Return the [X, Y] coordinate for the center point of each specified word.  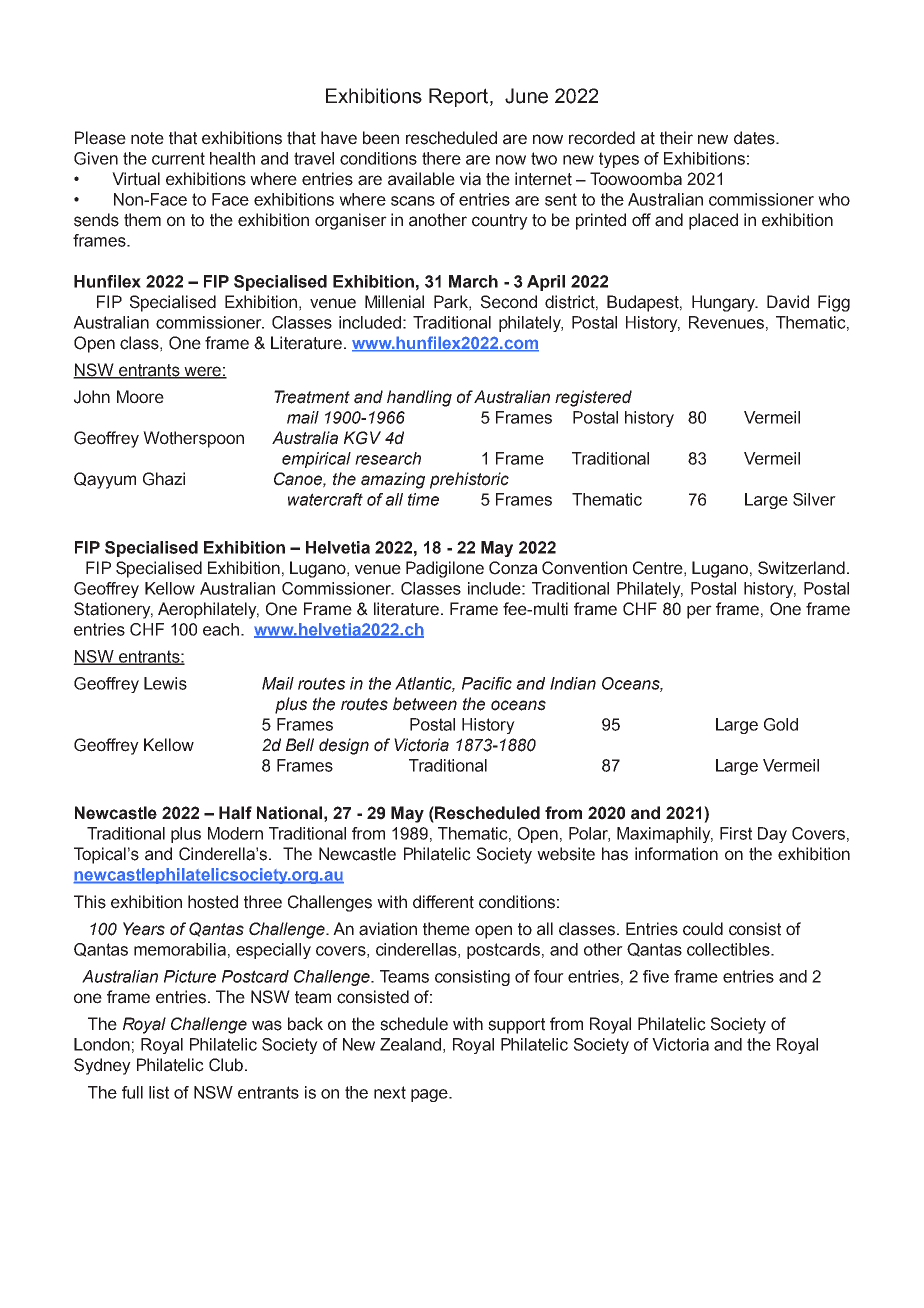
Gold [781, 724]
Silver [814, 499]
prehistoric [469, 480]
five [656, 976]
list [159, 1092]
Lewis [165, 683]
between [425, 704]
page [430, 1095]
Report [460, 97]
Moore [140, 397]
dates [755, 138]
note [147, 138]
